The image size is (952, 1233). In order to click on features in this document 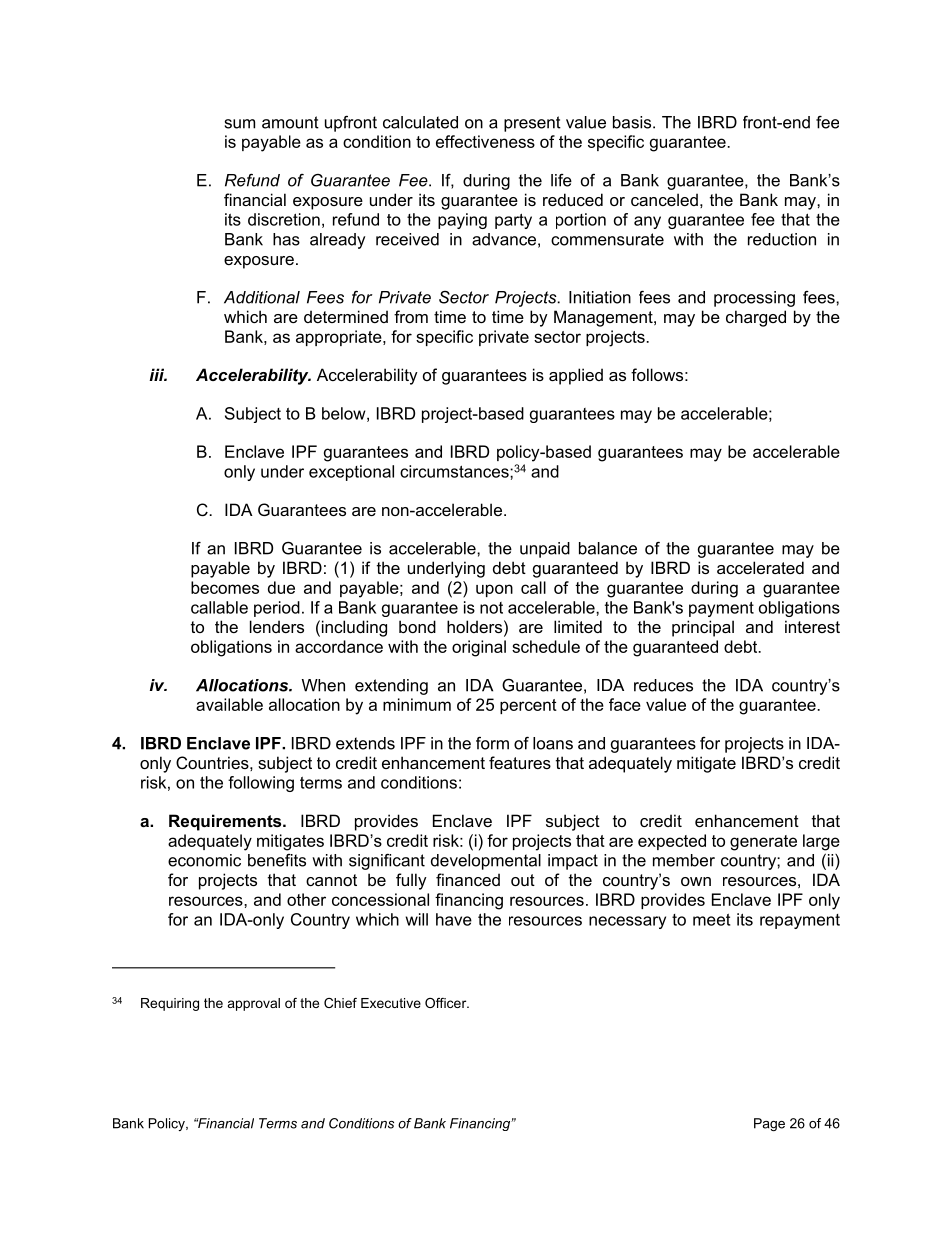, I will do `click(520, 762)`.
